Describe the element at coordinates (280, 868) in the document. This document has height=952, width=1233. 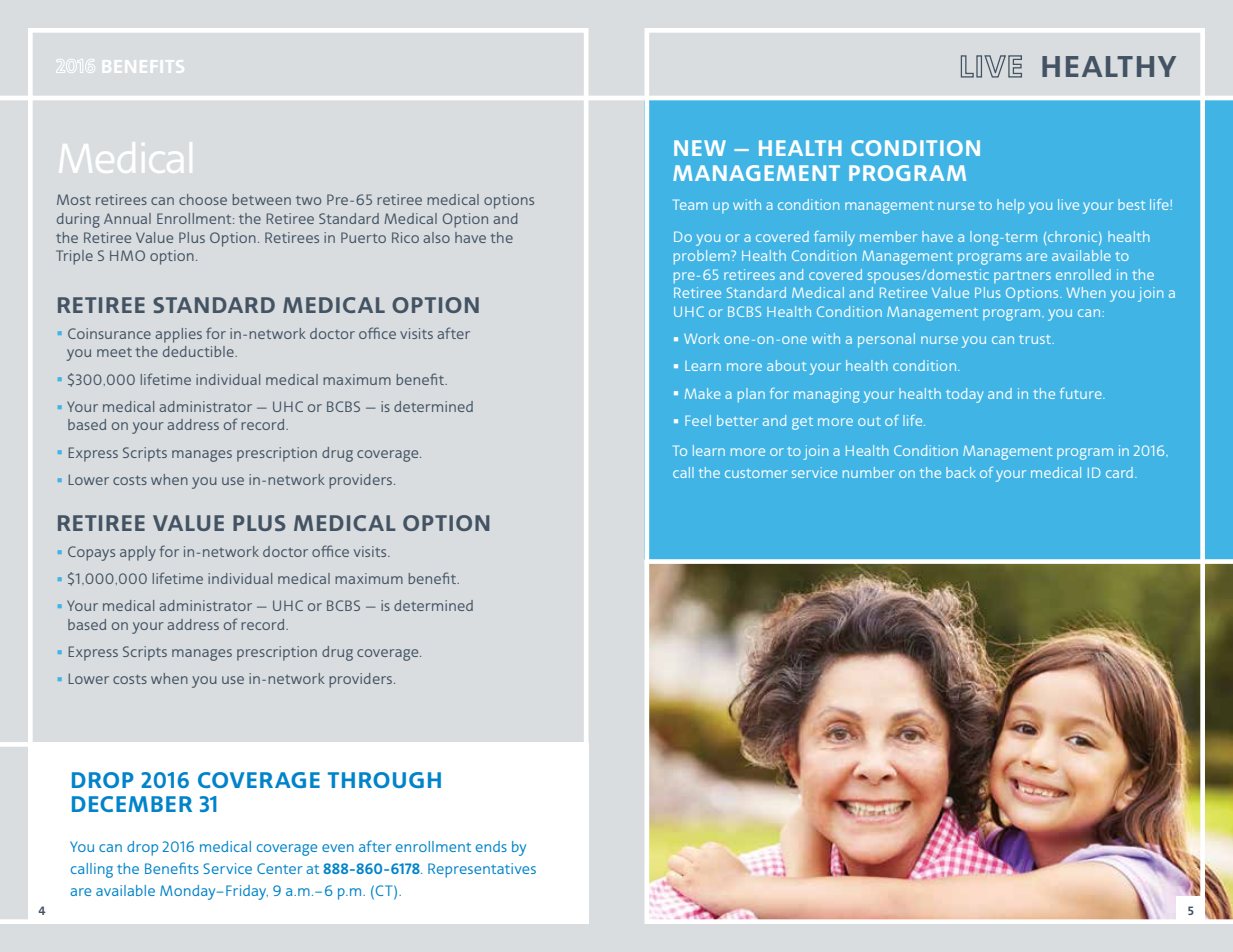
I see `Center` at that location.
